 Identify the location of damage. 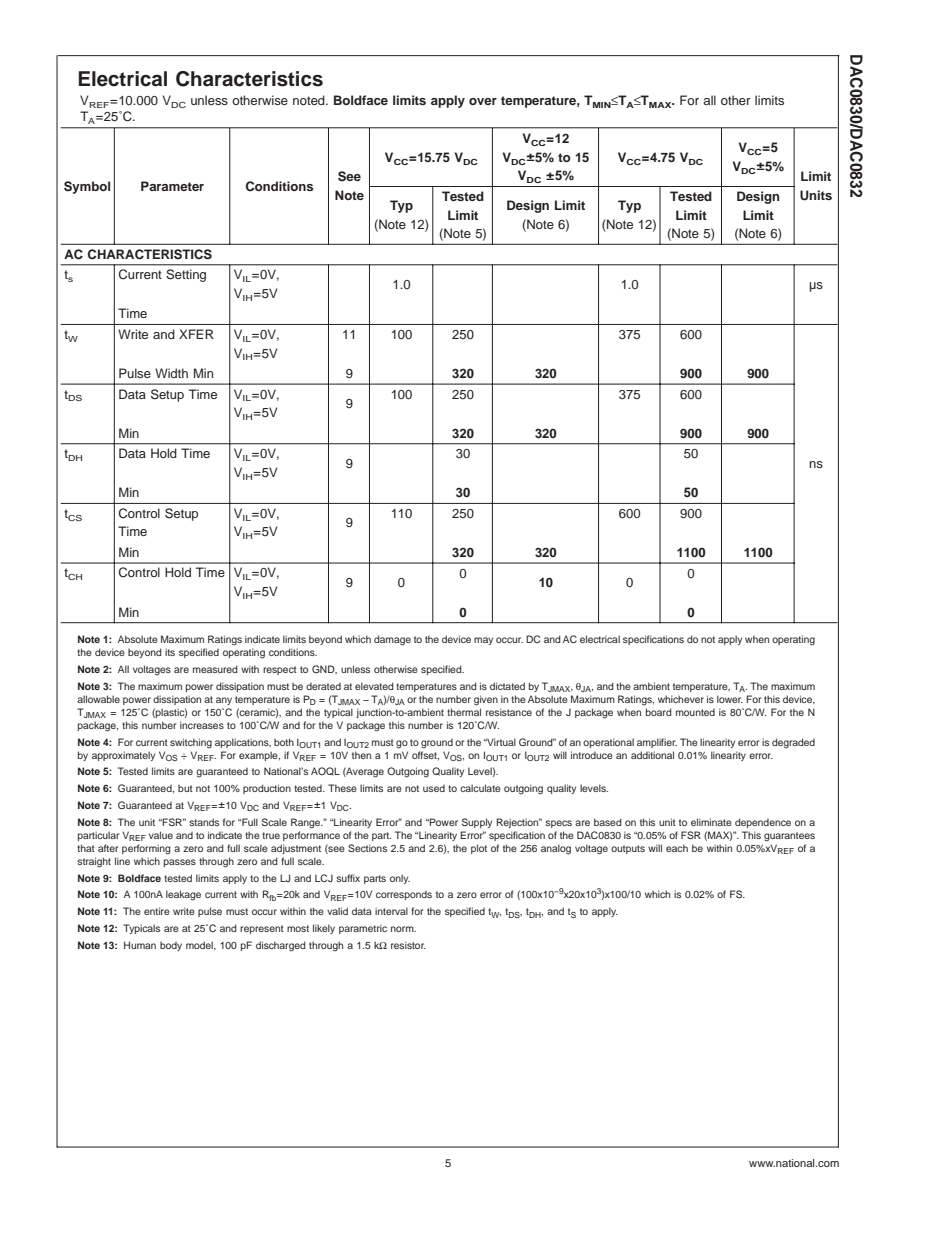
(392, 640).
